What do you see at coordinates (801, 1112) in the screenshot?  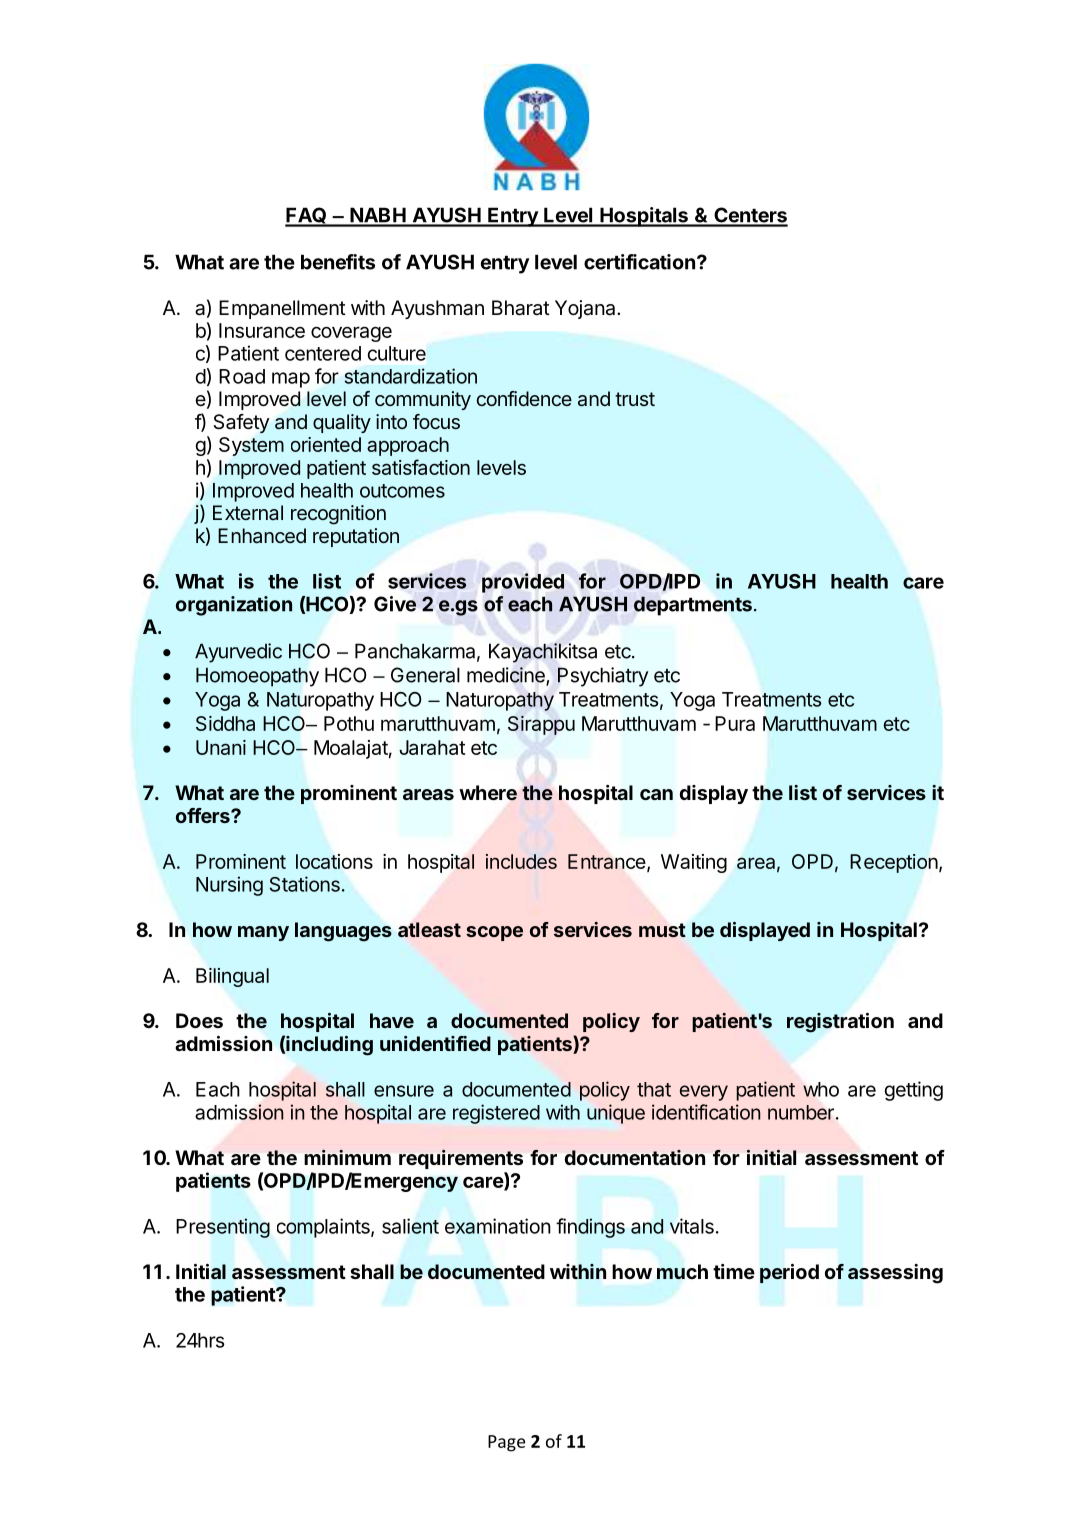 I see `number` at bounding box center [801, 1112].
